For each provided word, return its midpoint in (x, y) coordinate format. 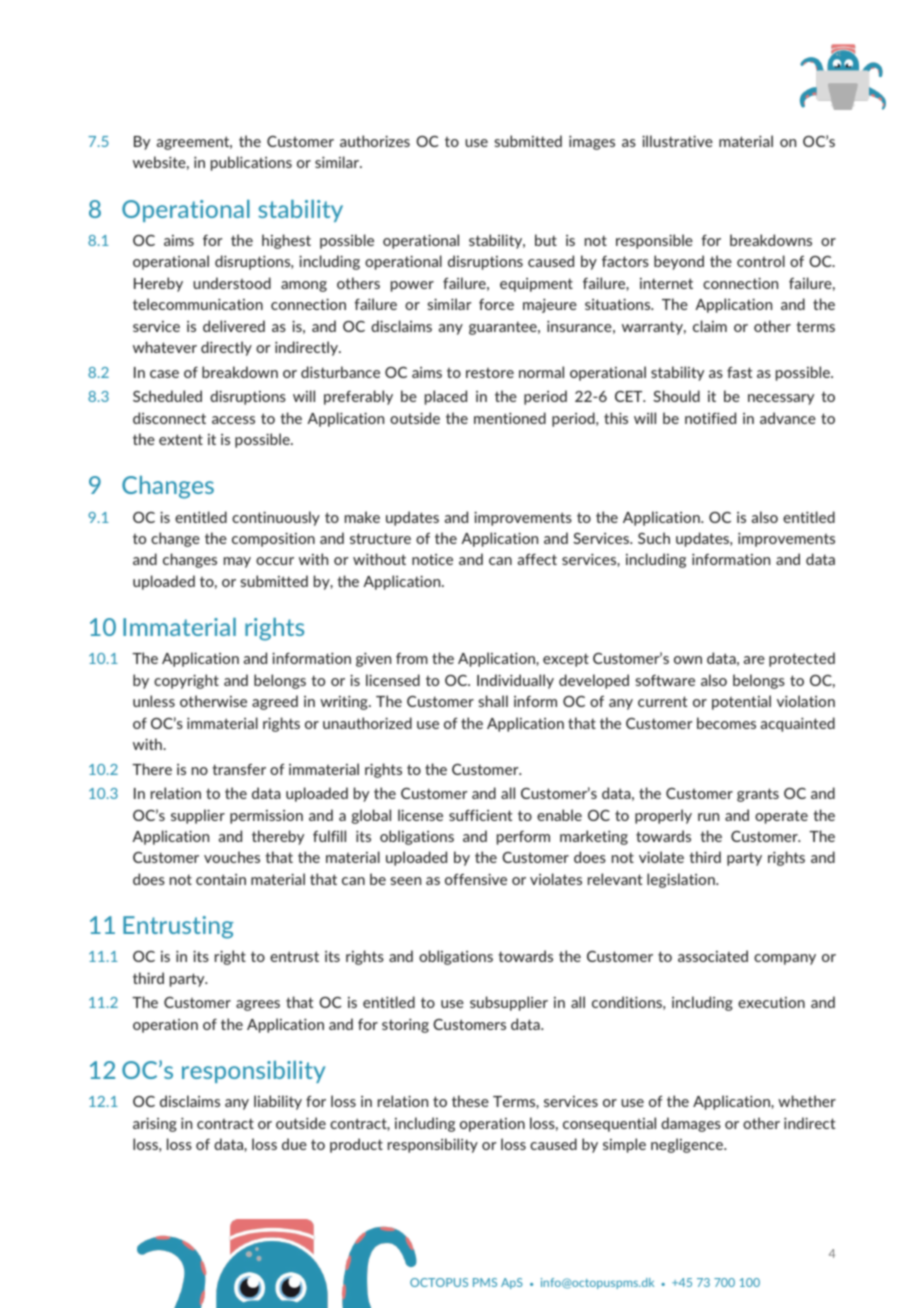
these (470, 1101)
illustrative (677, 141)
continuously (276, 518)
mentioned (510, 418)
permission (266, 817)
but (546, 240)
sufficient (480, 815)
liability (278, 1102)
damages (691, 1124)
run (708, 817)
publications (251, 163)
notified (710, 418)
